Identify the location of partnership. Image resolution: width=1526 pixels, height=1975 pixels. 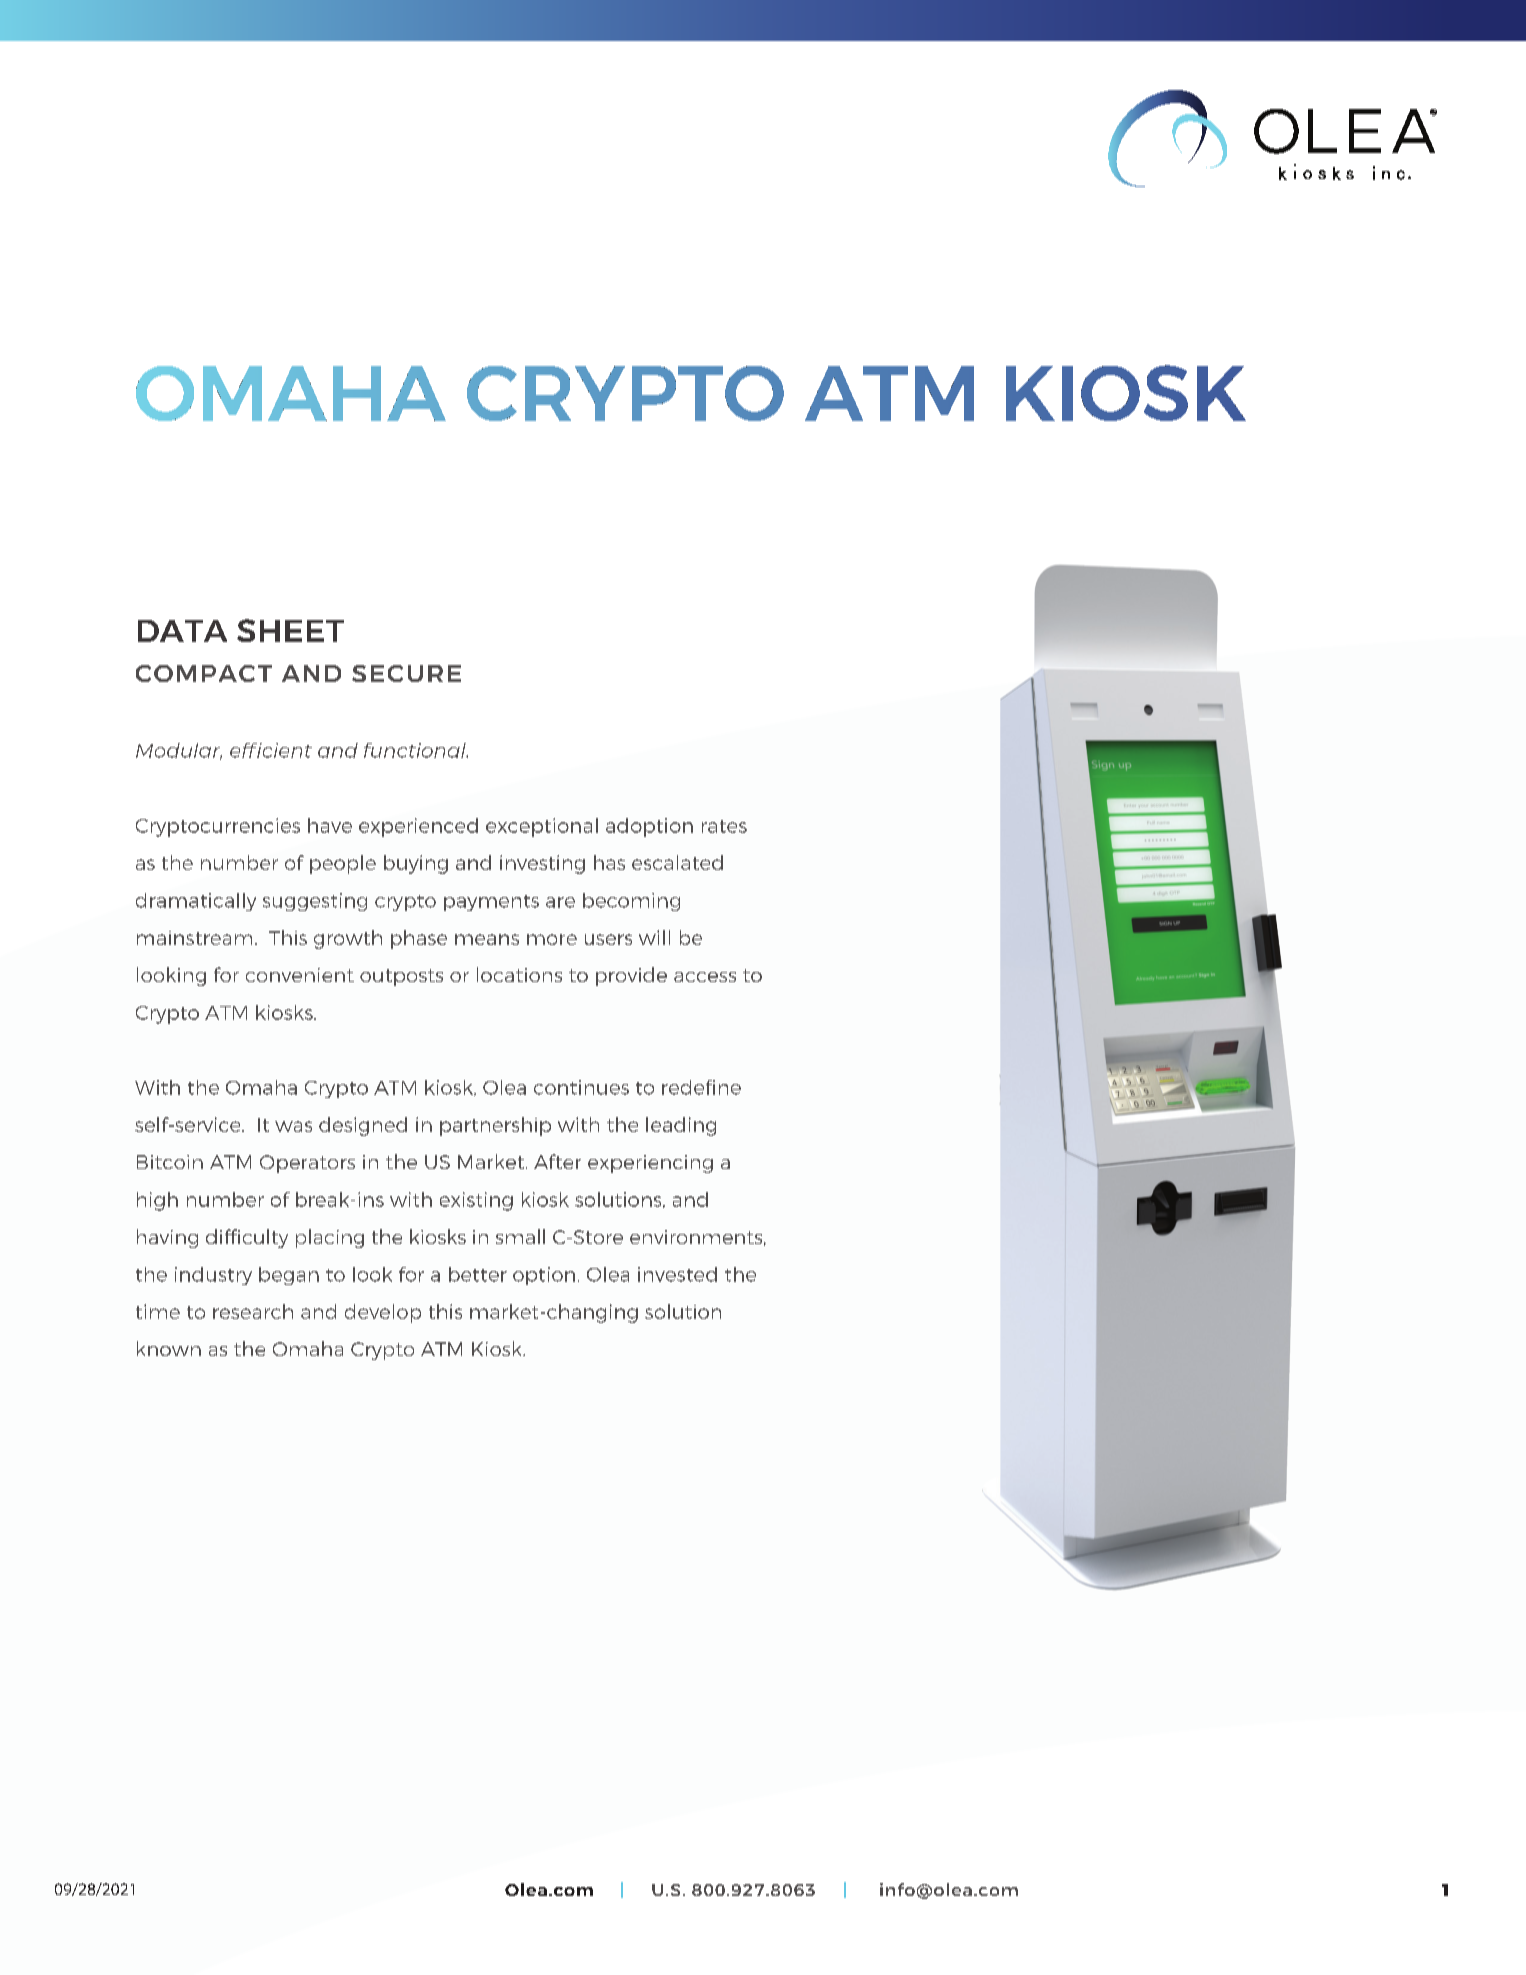
(495, 1126).
